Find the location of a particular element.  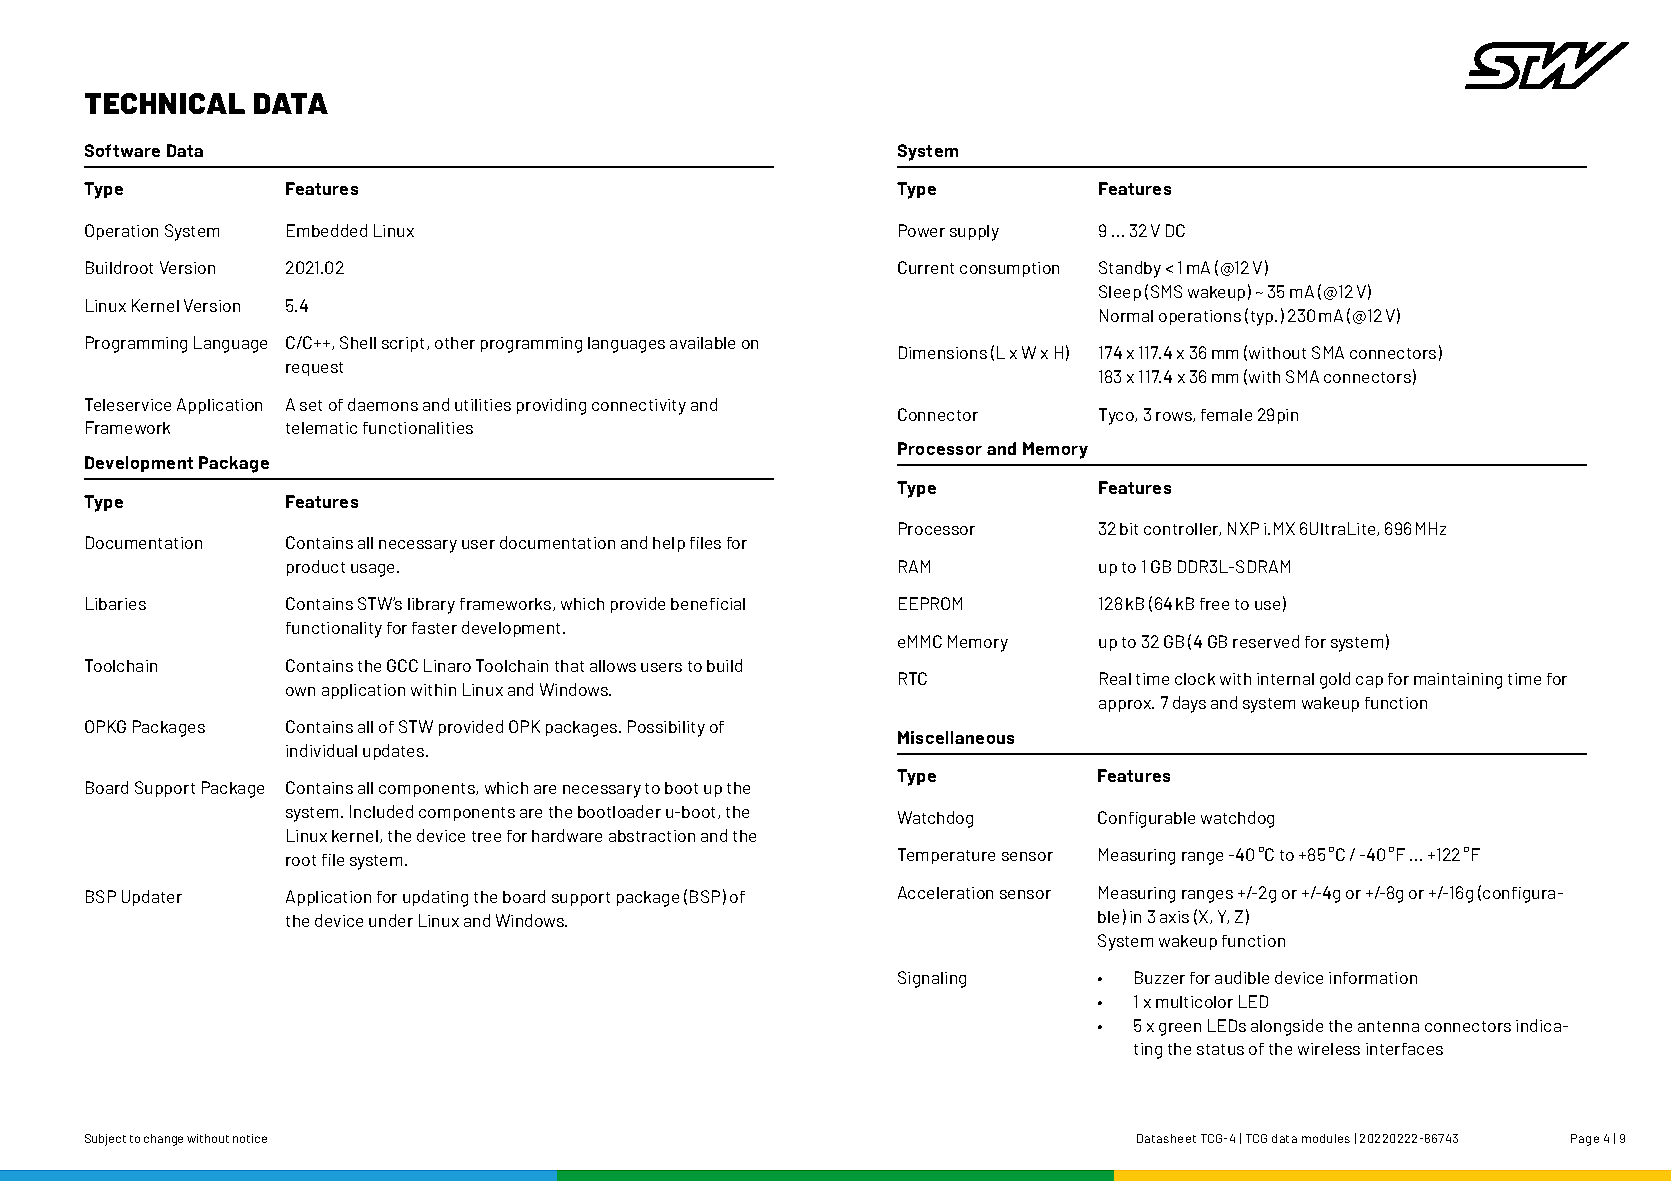

TECHNICAL is located at coordinates (165, 103).
